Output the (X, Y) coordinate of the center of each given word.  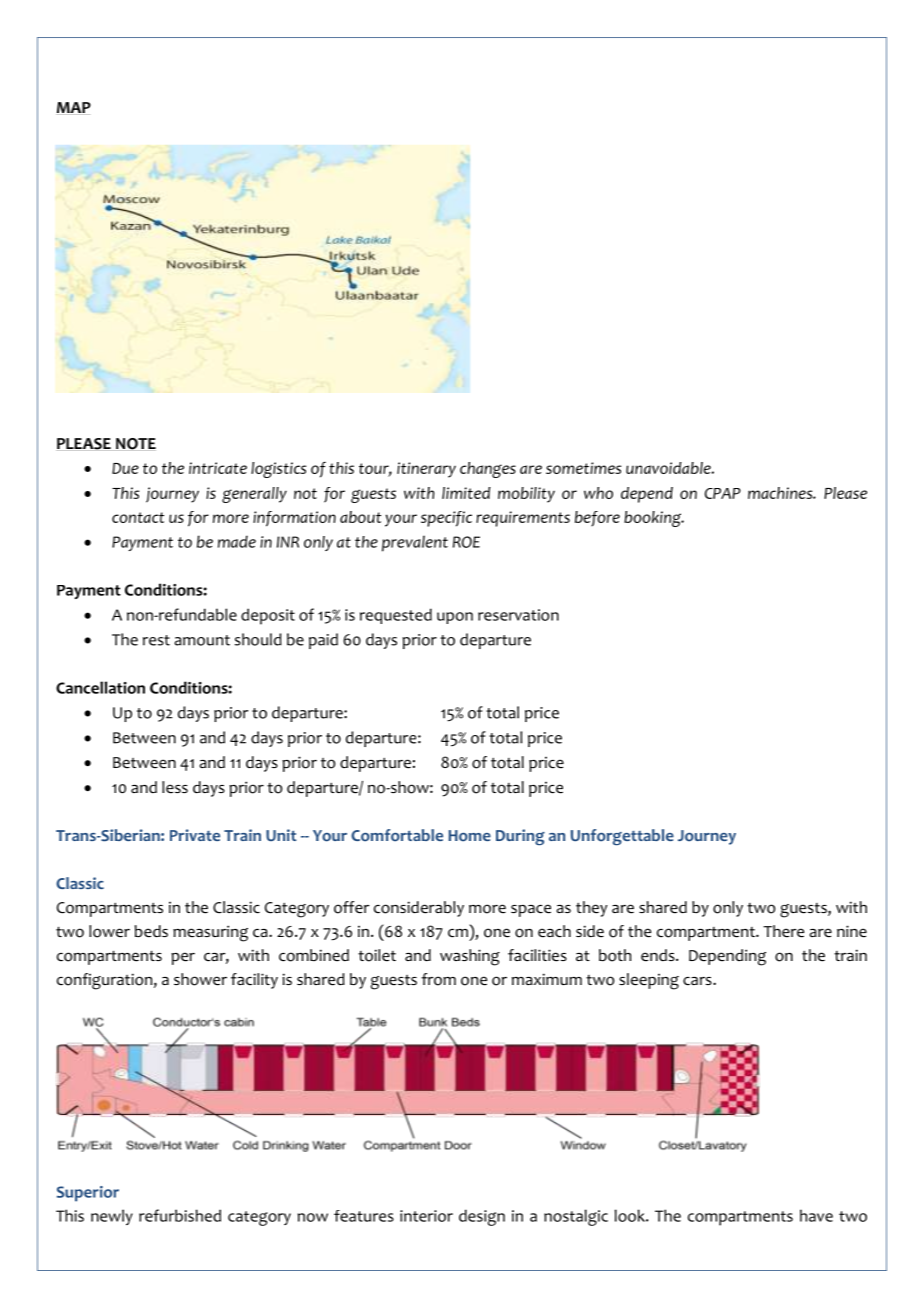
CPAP (723, 493)
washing (470, 957)
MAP (74, 107)
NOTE (136, 444)
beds (151, 931)
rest (156, 640)
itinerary (426, 470)
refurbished (180, 1215)
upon (455, 618)
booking (654, 519)
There (783, 931)
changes (488, 470)
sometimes (583, 468)
